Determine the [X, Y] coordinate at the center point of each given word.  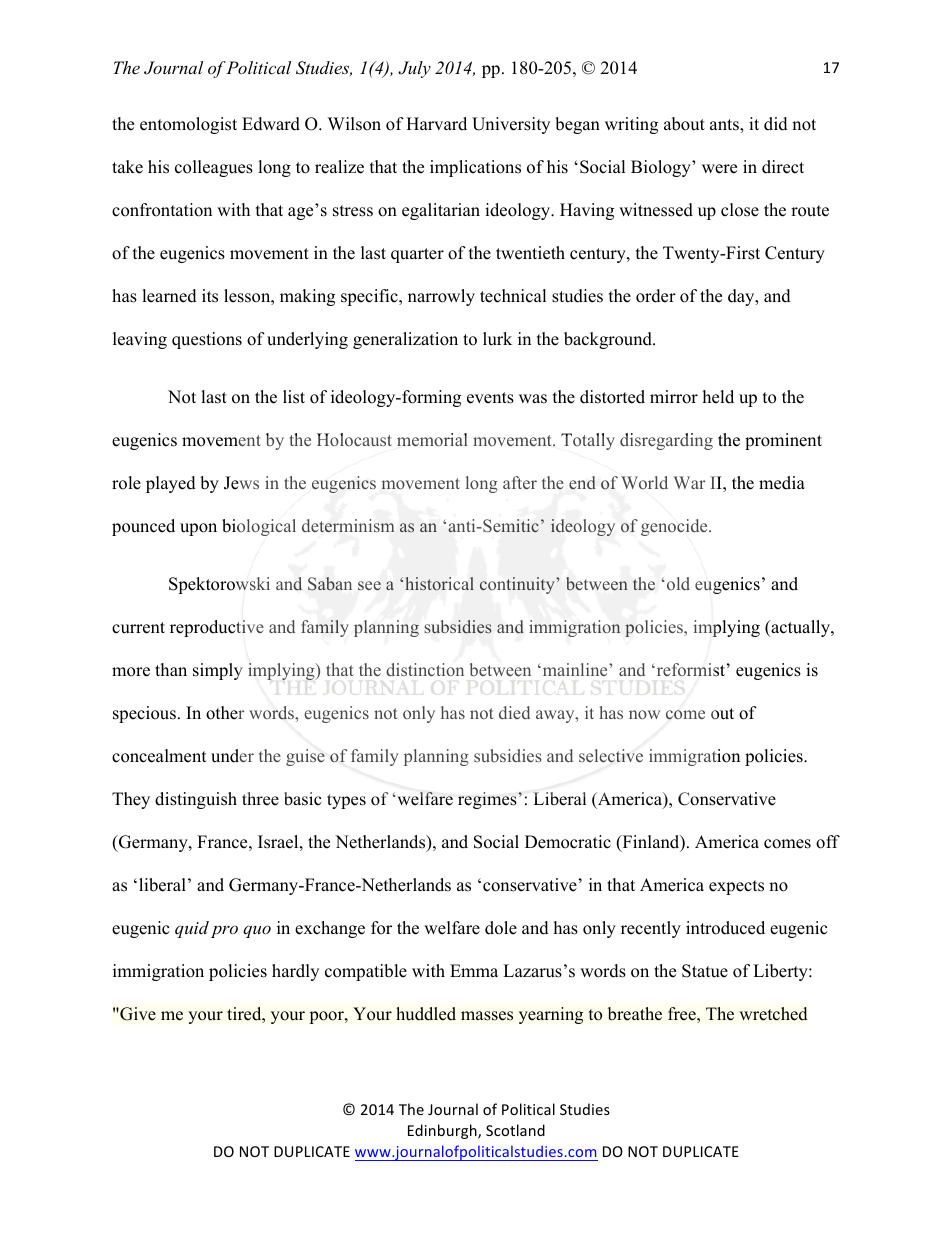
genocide [675, 527]
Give [137, 1014]
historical [439, 583]
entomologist [188, 125]
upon [198, 529]
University [511, 125]
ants [725, 126]
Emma [474, 970]
